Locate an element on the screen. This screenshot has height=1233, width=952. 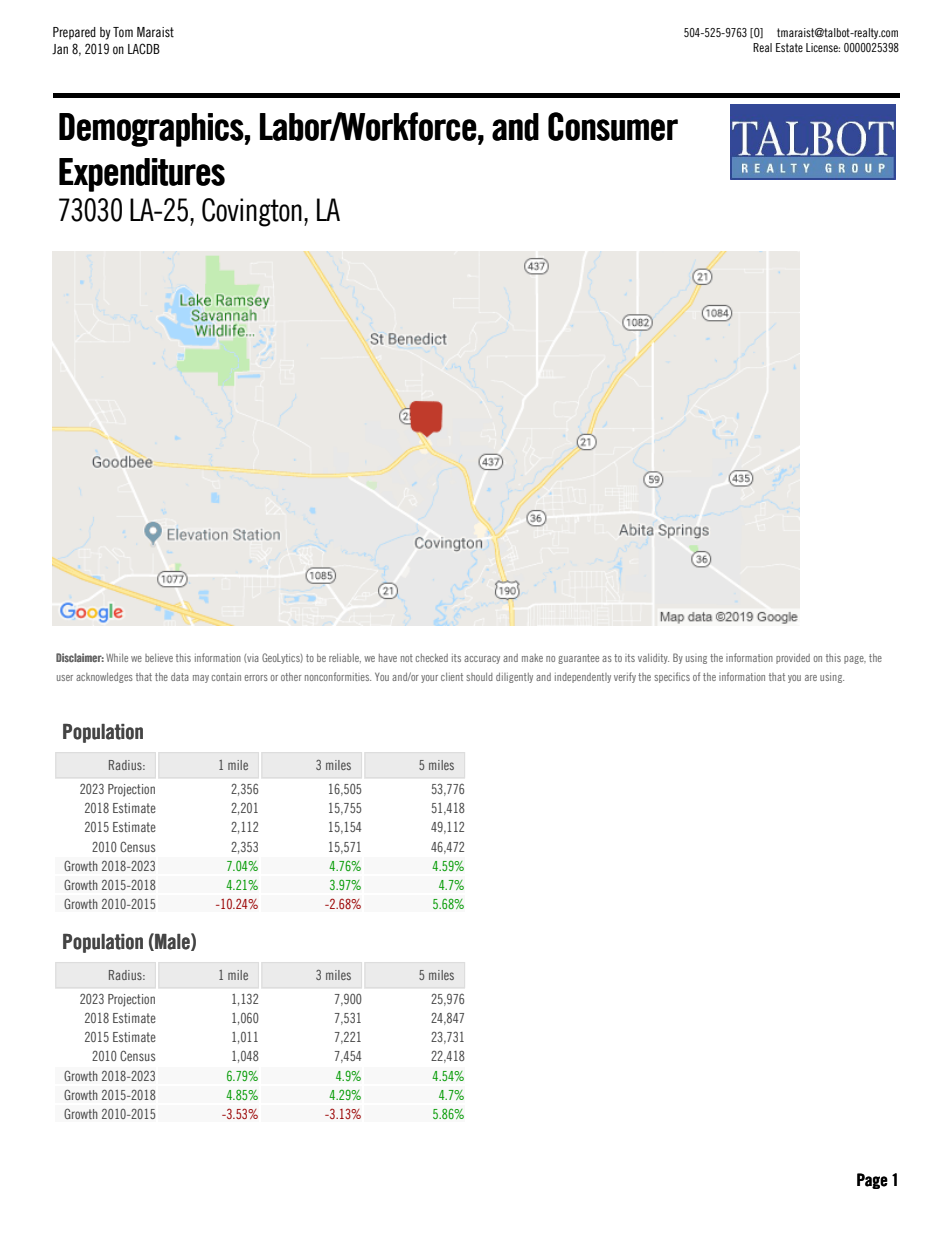
Tom is located at coordinates (123, 32).
